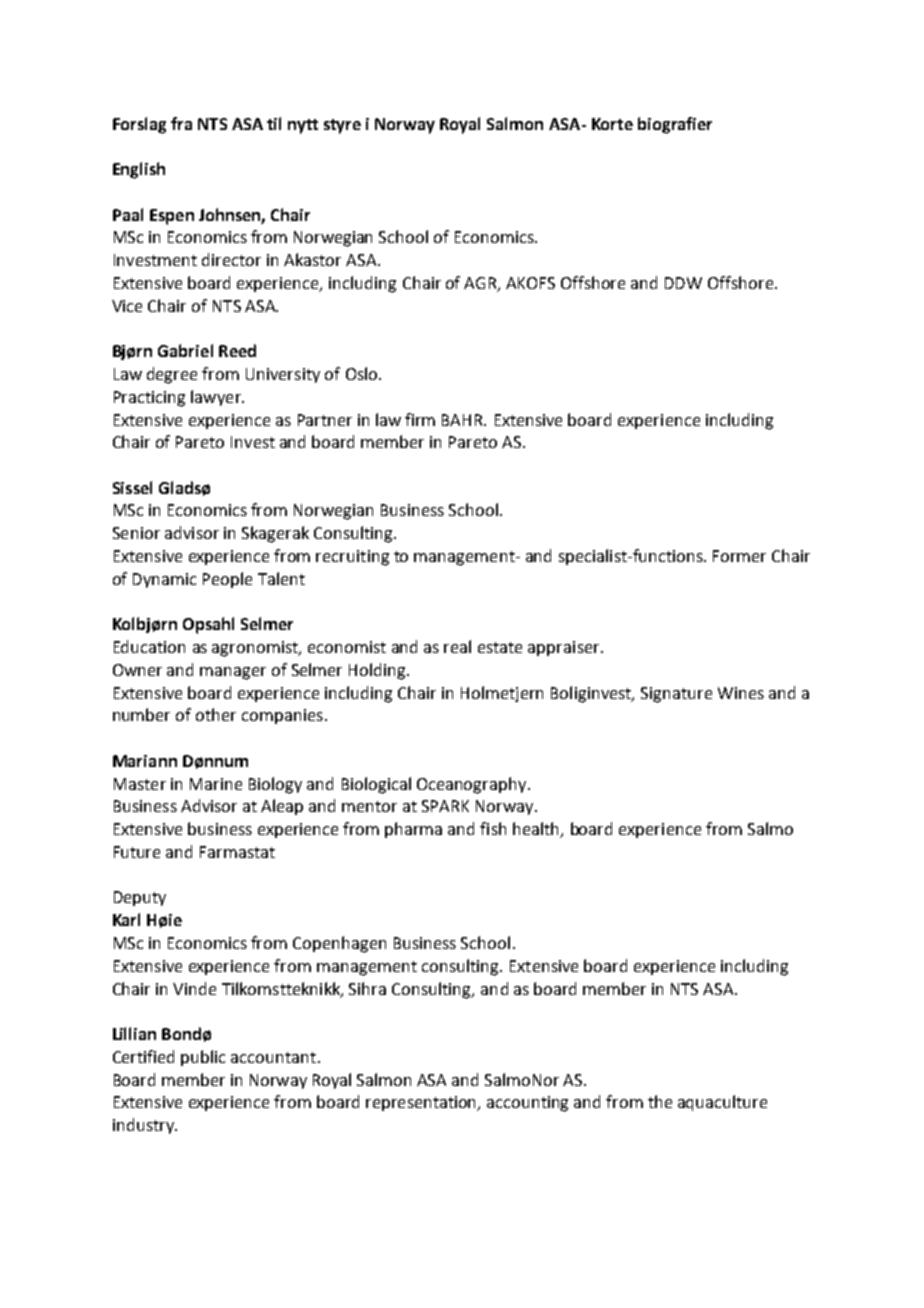 The height and width of the image is (1308, 924). Describe the element at coordinates (181, 123) in the image. I see `fra` at that location.
